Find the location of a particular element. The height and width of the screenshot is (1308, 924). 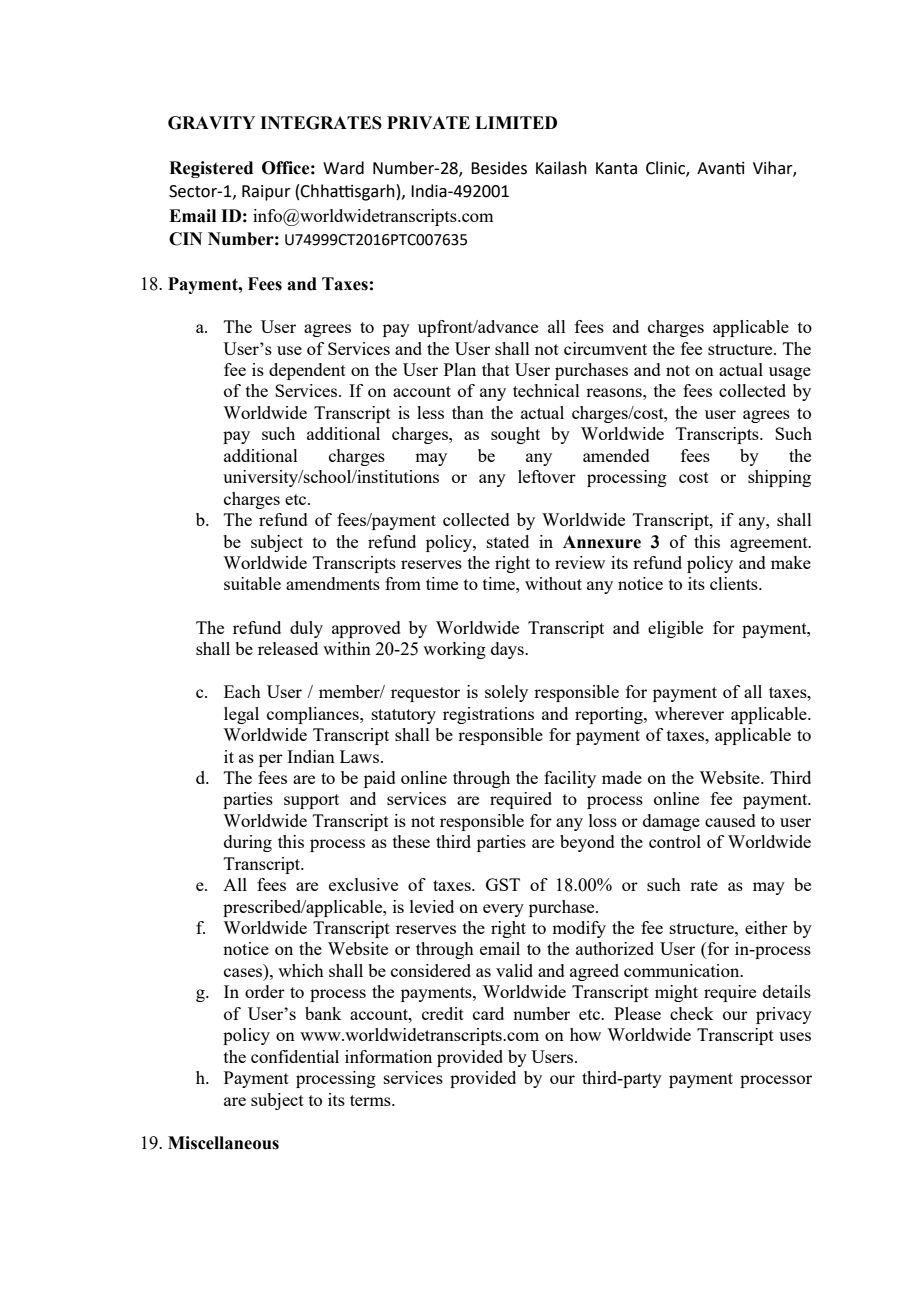

Besides is located at coordinates (499, 168).
